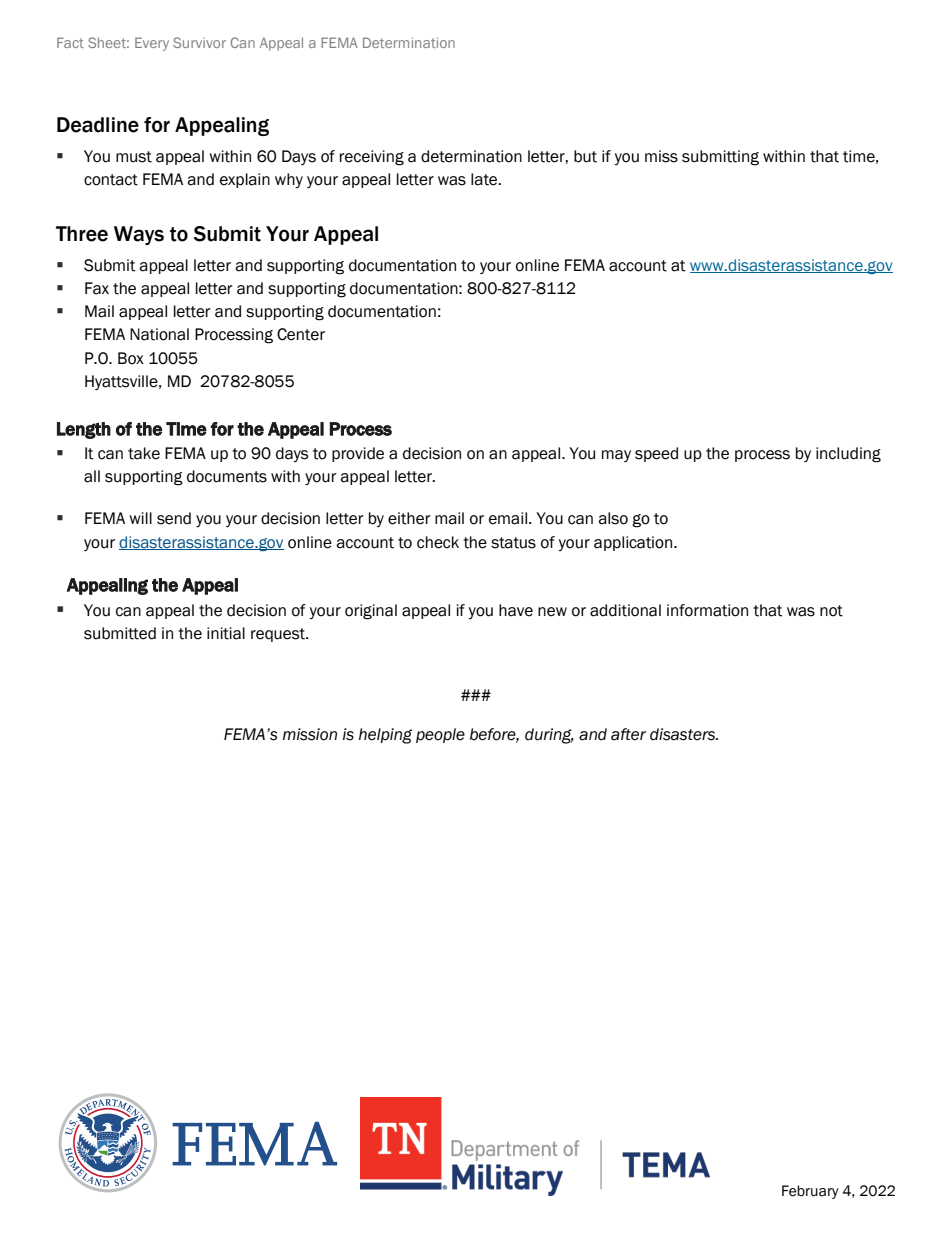 The image size is (952, 1233). What do you see at coordinates (152, 44) in the image?
I see `Every` at bounding box center [152, 44].
